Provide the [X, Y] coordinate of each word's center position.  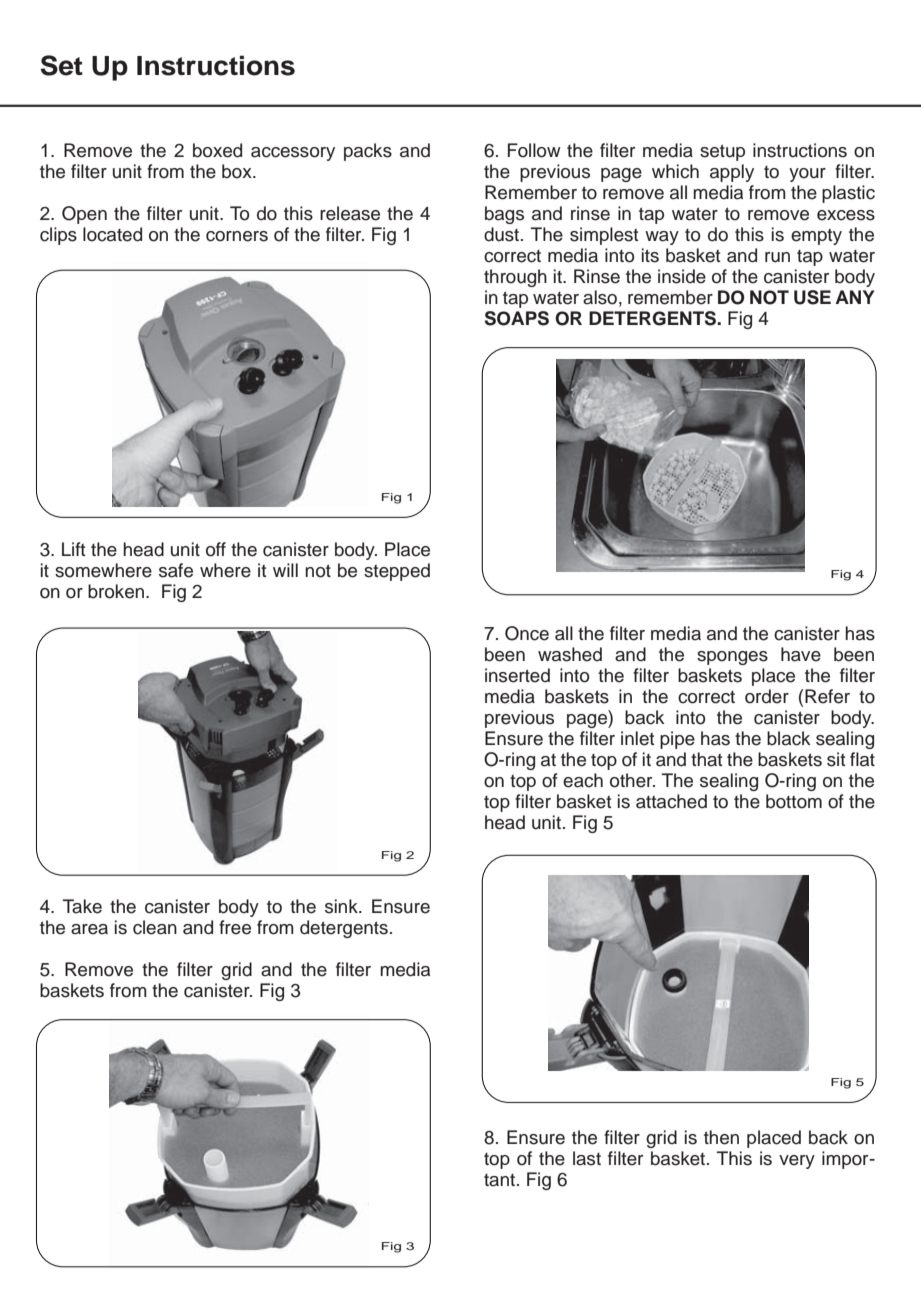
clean [155, 927]
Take [82, 906]
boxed [217, 150]
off [216, 549]
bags [504, 215]
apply [732, 173]
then [721, 1137]
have [801, 654]
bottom [794, 801]
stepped [397, 572]
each [583, 780]
